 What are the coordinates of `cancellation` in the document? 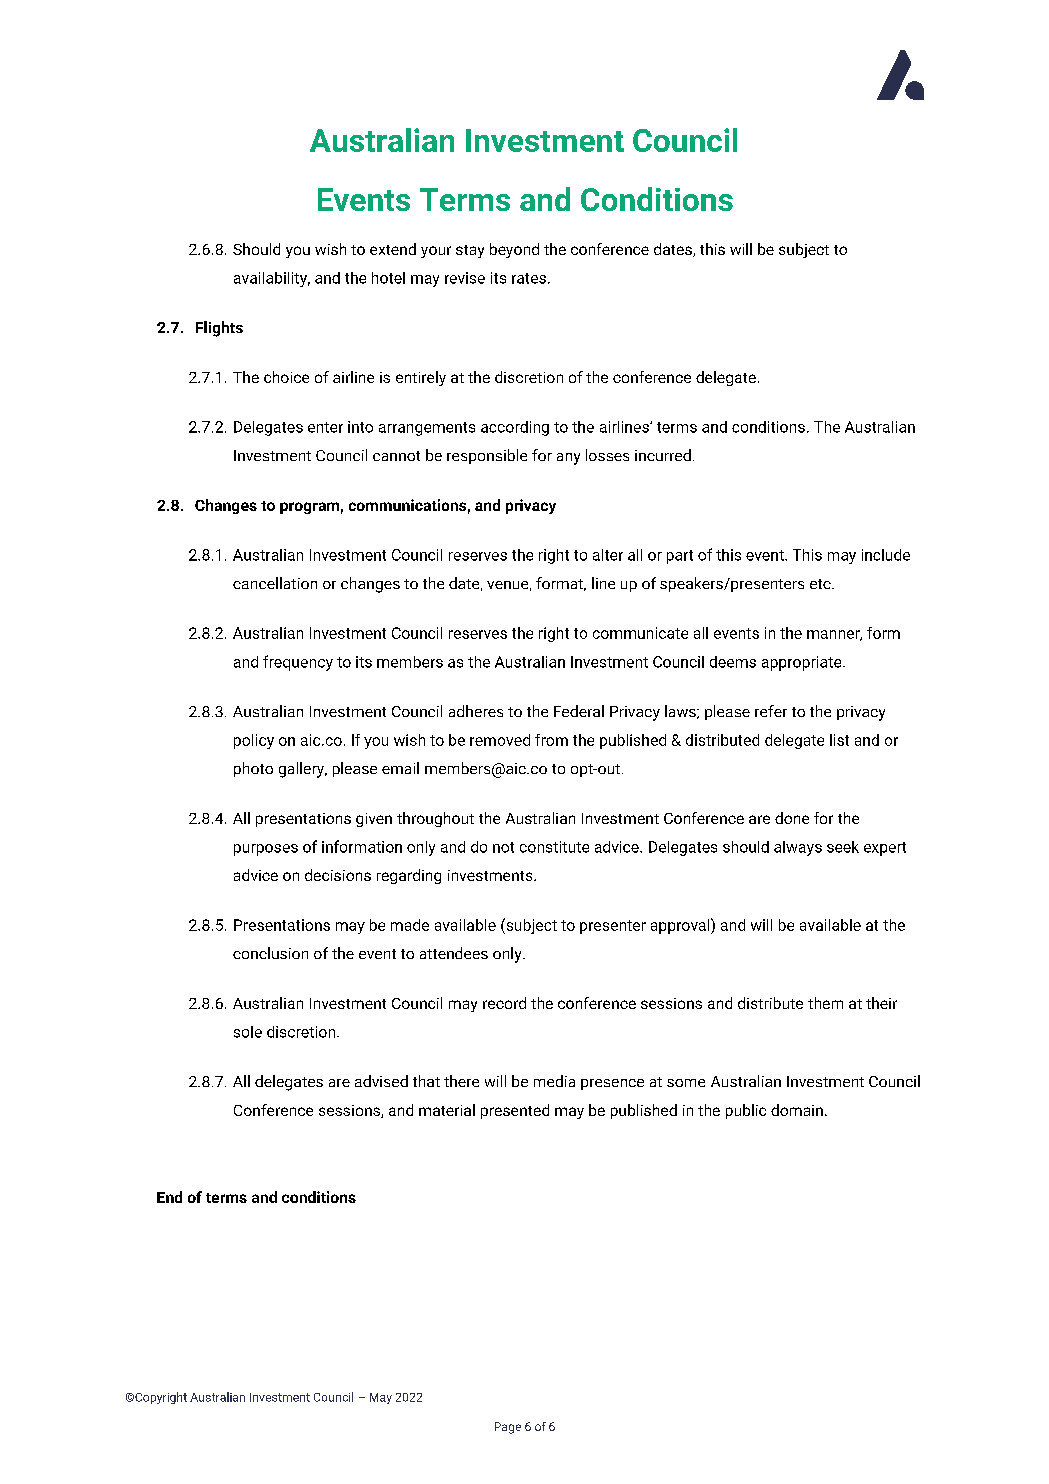 It's located at (275, 583).
